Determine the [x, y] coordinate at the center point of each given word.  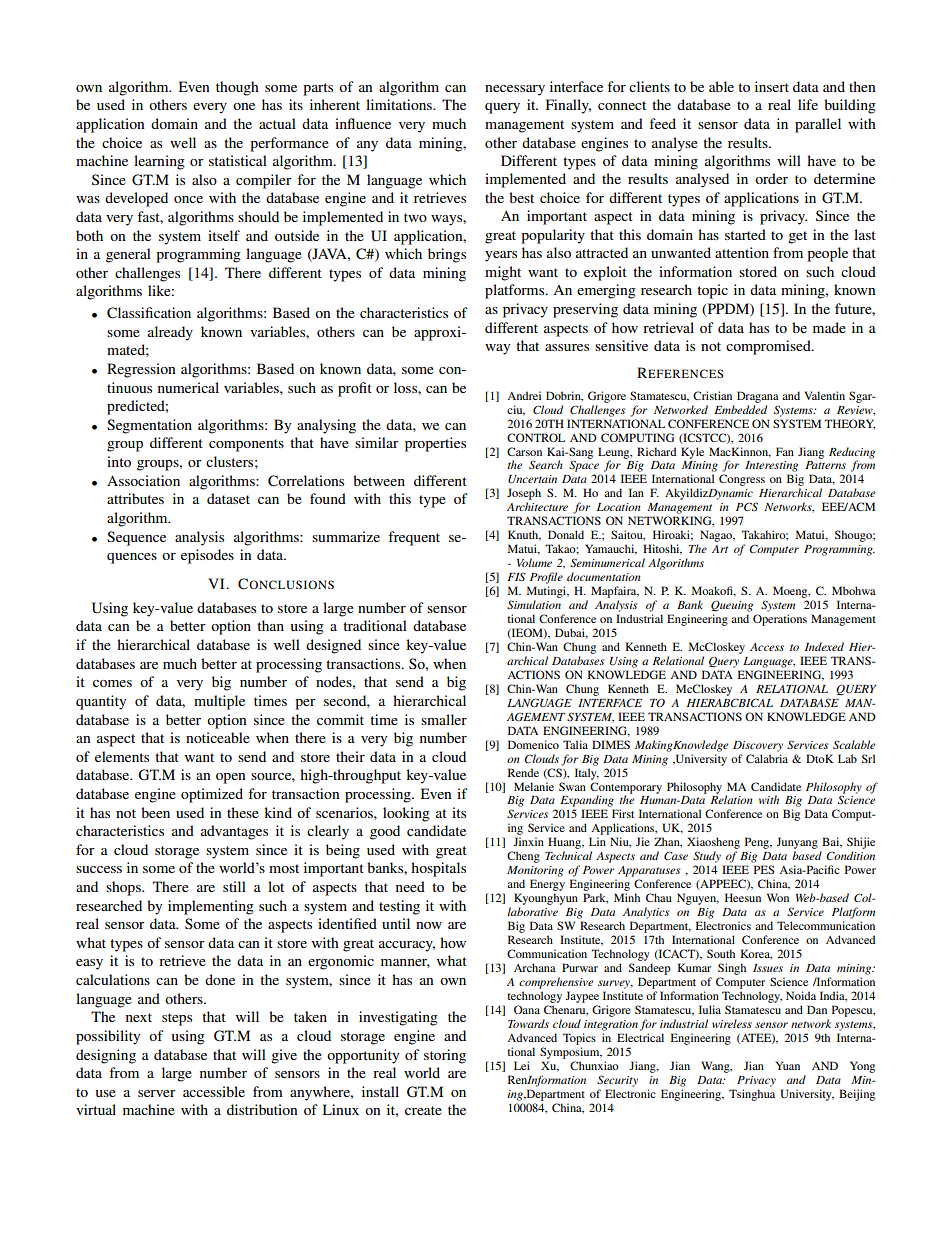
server [157, 1093]
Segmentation [149, 426]
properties [435, 444]
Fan [785, 451]
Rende [523, 772]
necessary [515, 90]
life [808, 104]
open [231, 778]
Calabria [767, 758]
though [237, 88]
